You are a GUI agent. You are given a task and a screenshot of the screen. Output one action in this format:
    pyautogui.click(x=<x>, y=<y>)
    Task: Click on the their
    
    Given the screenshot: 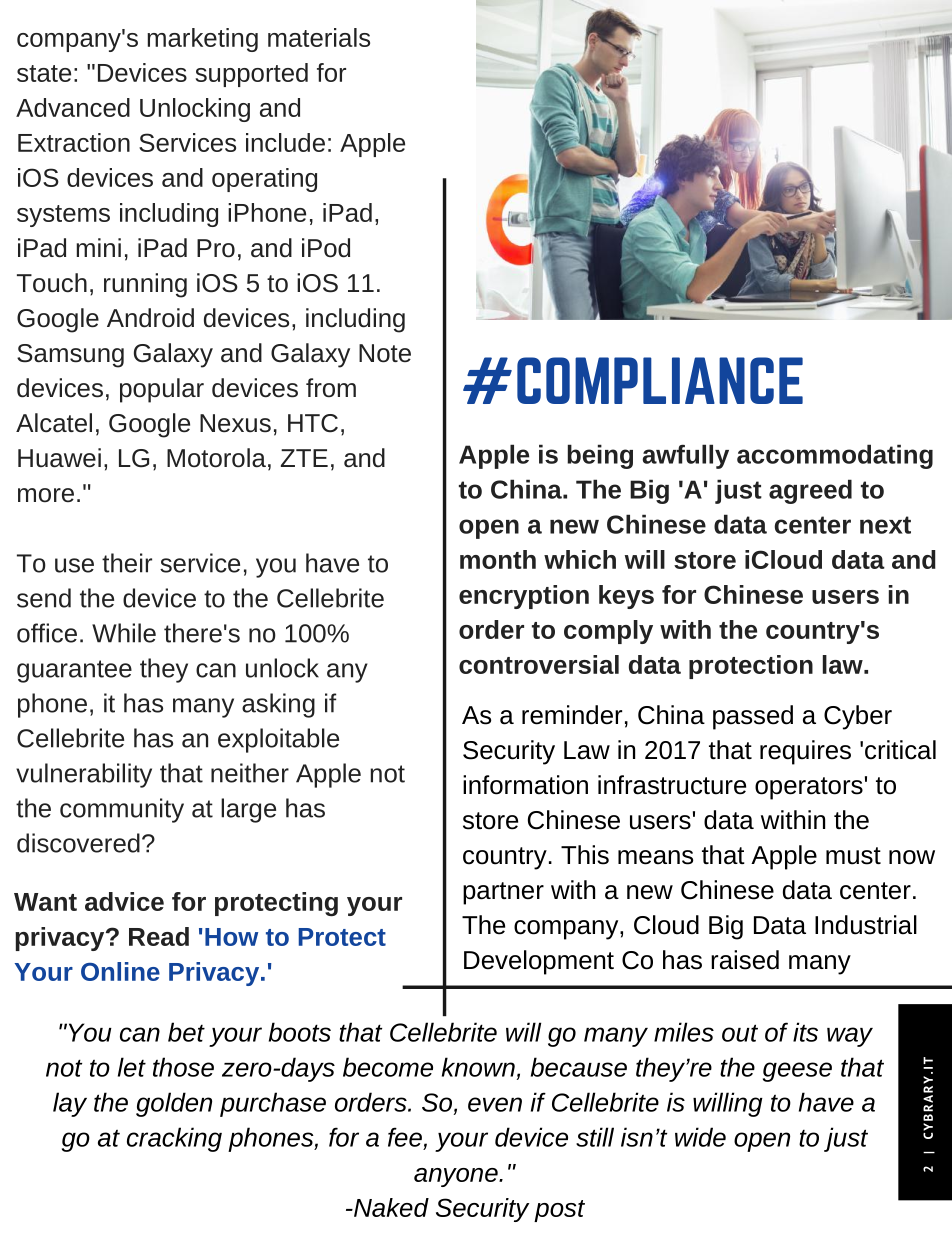 What is the action you would take?
    pyautogui.click(x=127, y=563)
